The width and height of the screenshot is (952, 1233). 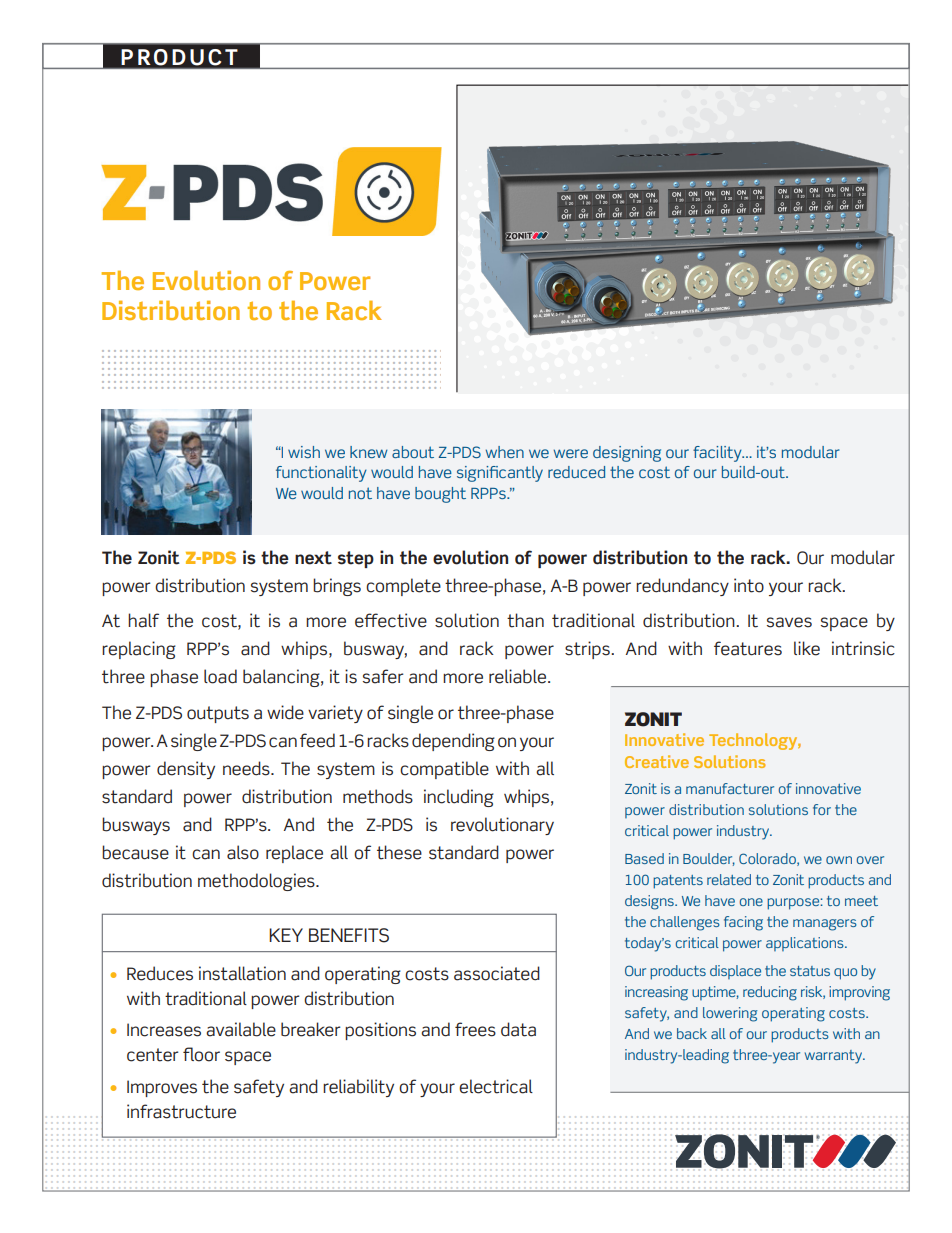 What do you see at coordinates (181, 1111) in the screenshot?
I see `infrastructure` at bounding box center [181, 1111].
